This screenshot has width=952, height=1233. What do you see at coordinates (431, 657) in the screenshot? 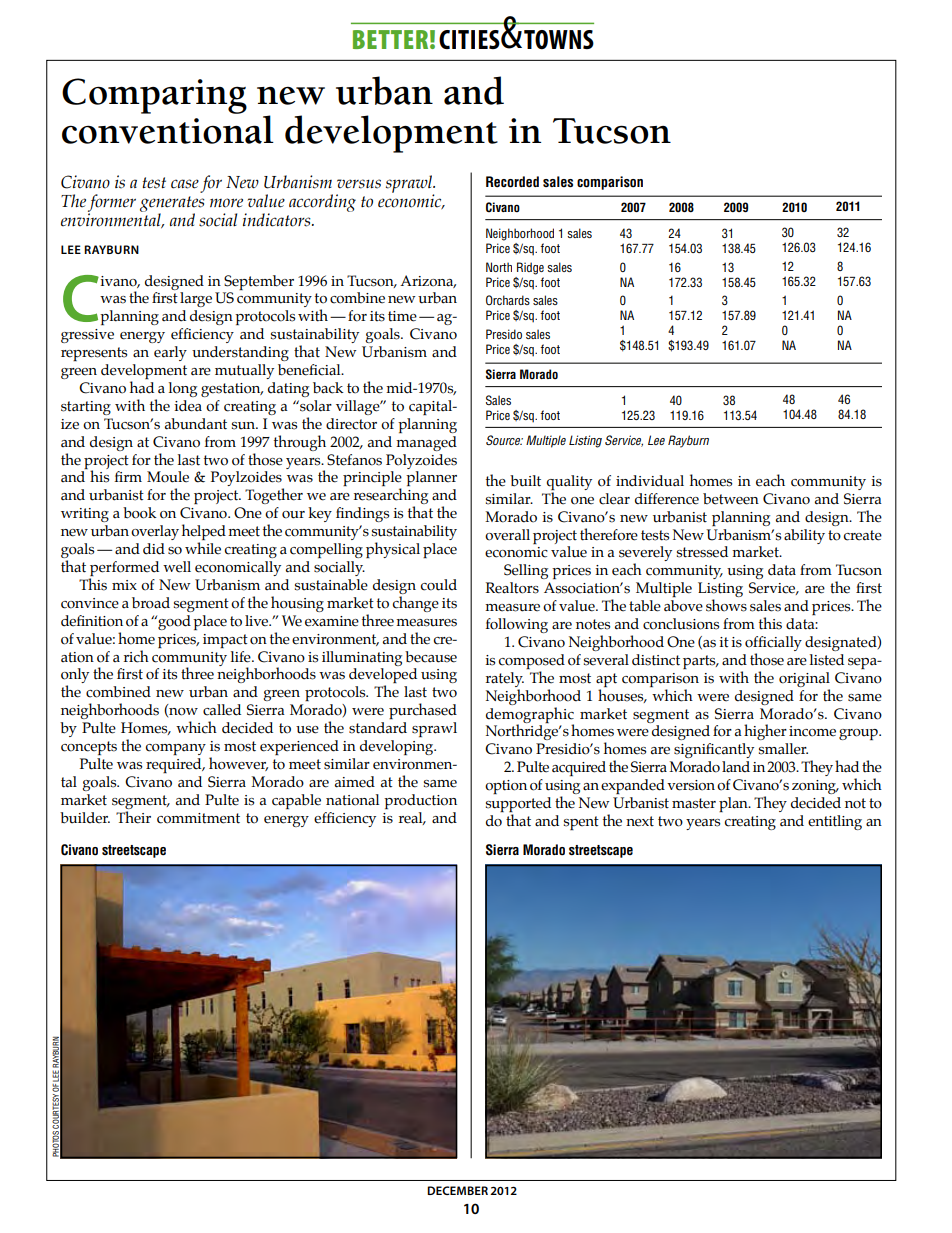
I see `because` at bounding box center [431, 657].
